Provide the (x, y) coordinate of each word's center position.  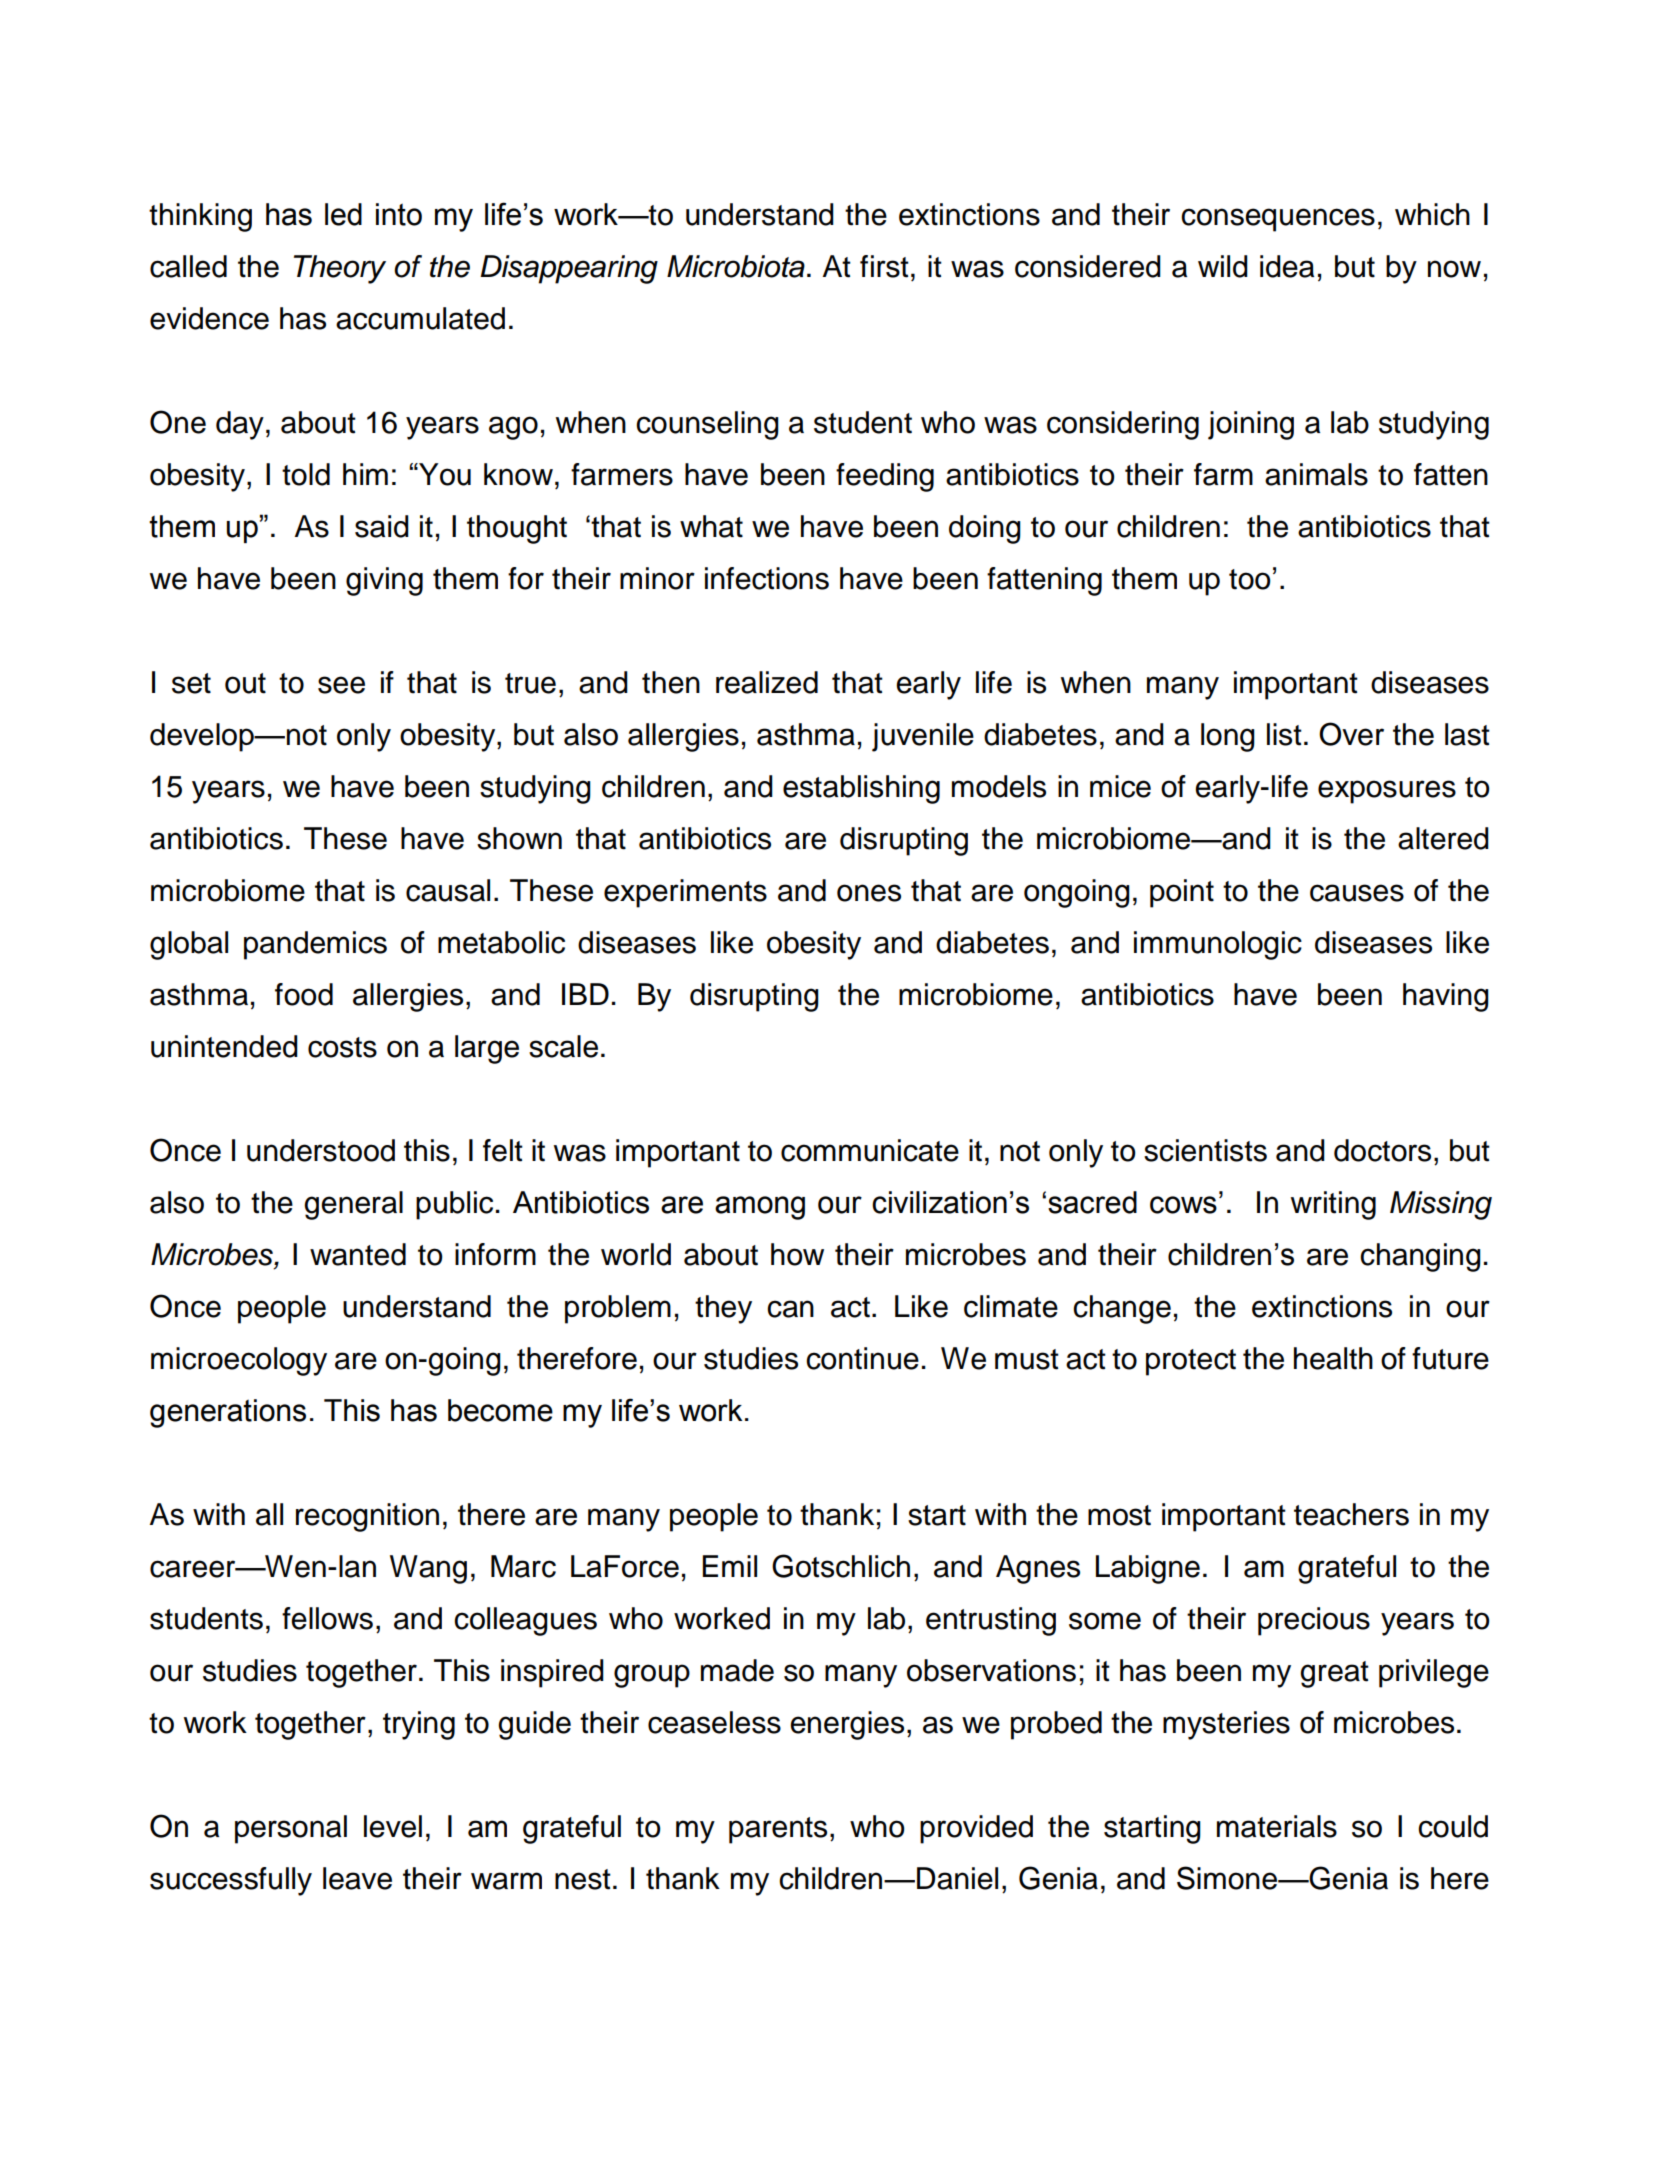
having (1446, 997)
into (399, 214)
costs (342, 1047)
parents (778, 1830)
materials (1277, 1826)
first (884, 266)
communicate (870, 1150)
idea (1287, 266)
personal (291, 1829)
